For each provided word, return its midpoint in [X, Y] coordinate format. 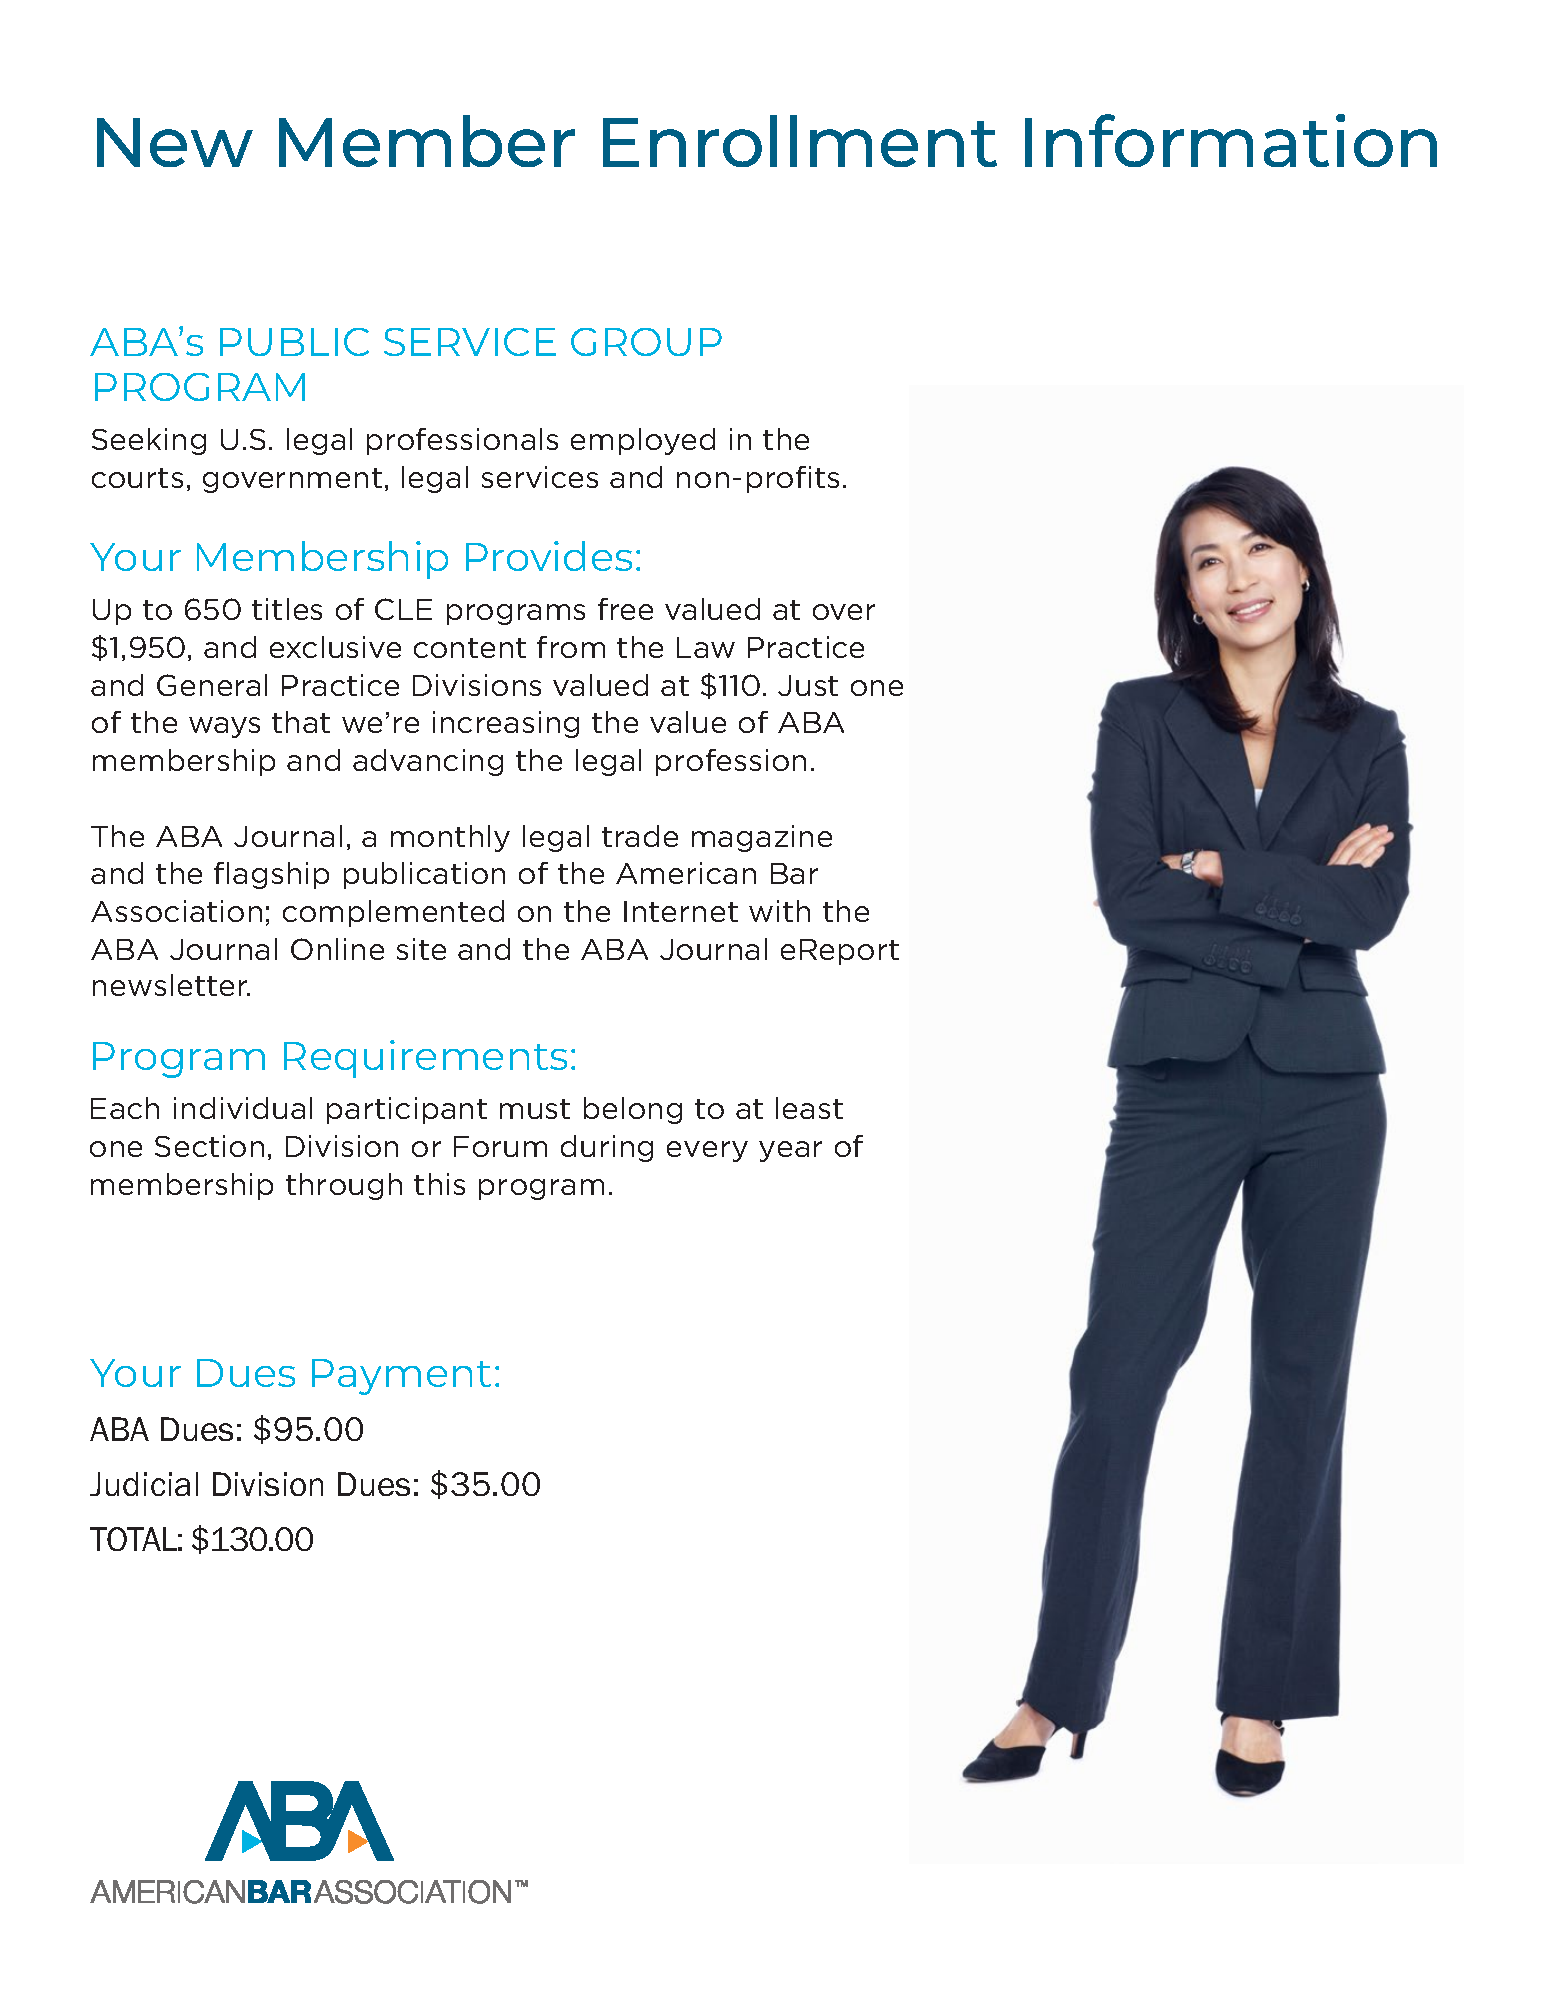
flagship [271, 875]
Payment [401, 1377]
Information [1231, 140]
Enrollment [800, 141]
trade [640, 836]
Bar [794, 873]
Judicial [144, 1484]
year [790, 1151]
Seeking [149, 441]
